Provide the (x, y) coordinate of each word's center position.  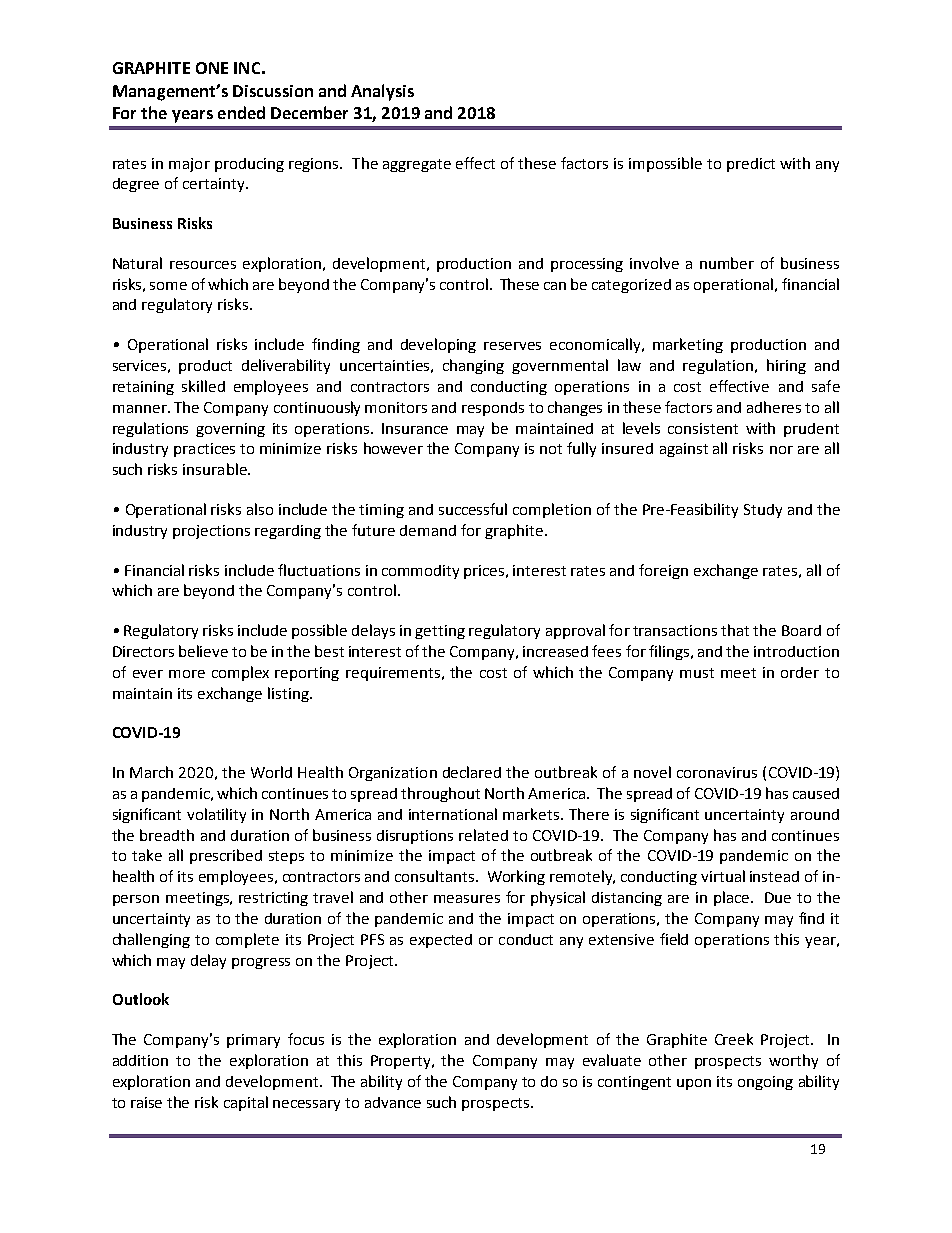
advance (393, 1102)
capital (246, 1103)
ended (241, 112)
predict (751, 165)
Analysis (382, 92)
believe (203, 651)
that (735, 630)
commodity (420, 572)
